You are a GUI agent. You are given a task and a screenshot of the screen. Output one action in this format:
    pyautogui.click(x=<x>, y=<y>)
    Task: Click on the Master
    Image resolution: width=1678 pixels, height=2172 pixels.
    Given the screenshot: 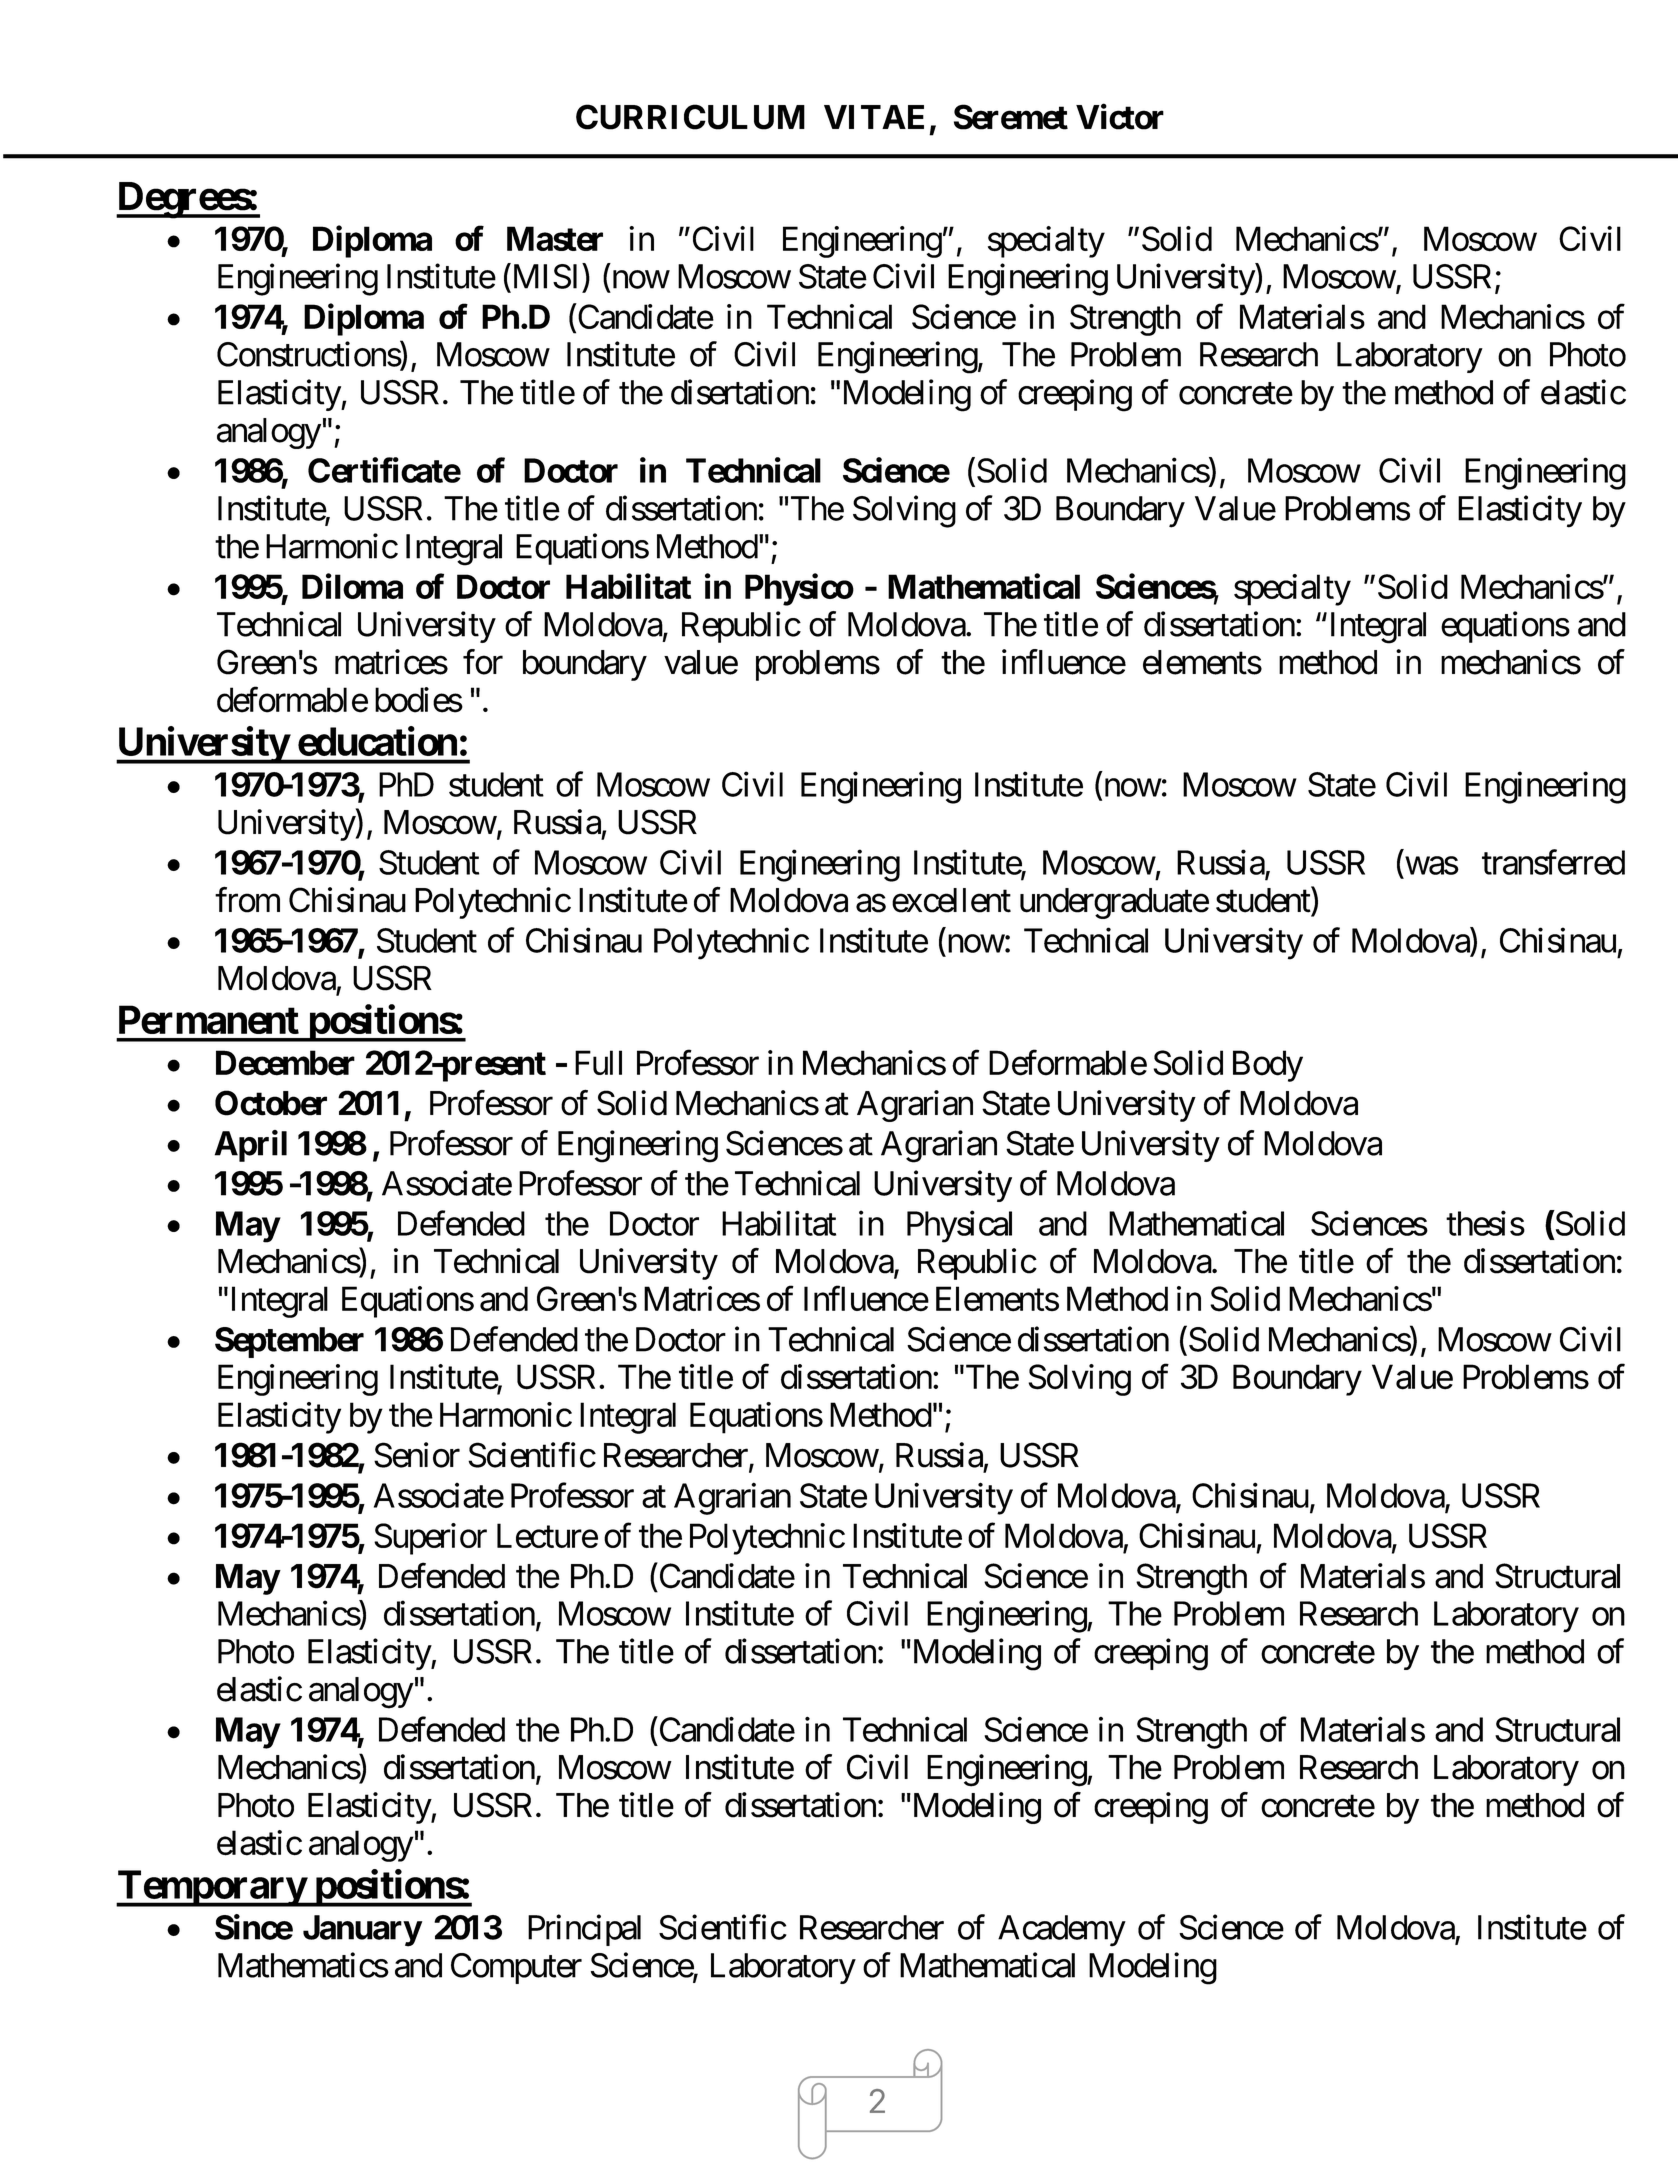 What is the action you would take?
    pyautogui.click(x=555, y=238)
